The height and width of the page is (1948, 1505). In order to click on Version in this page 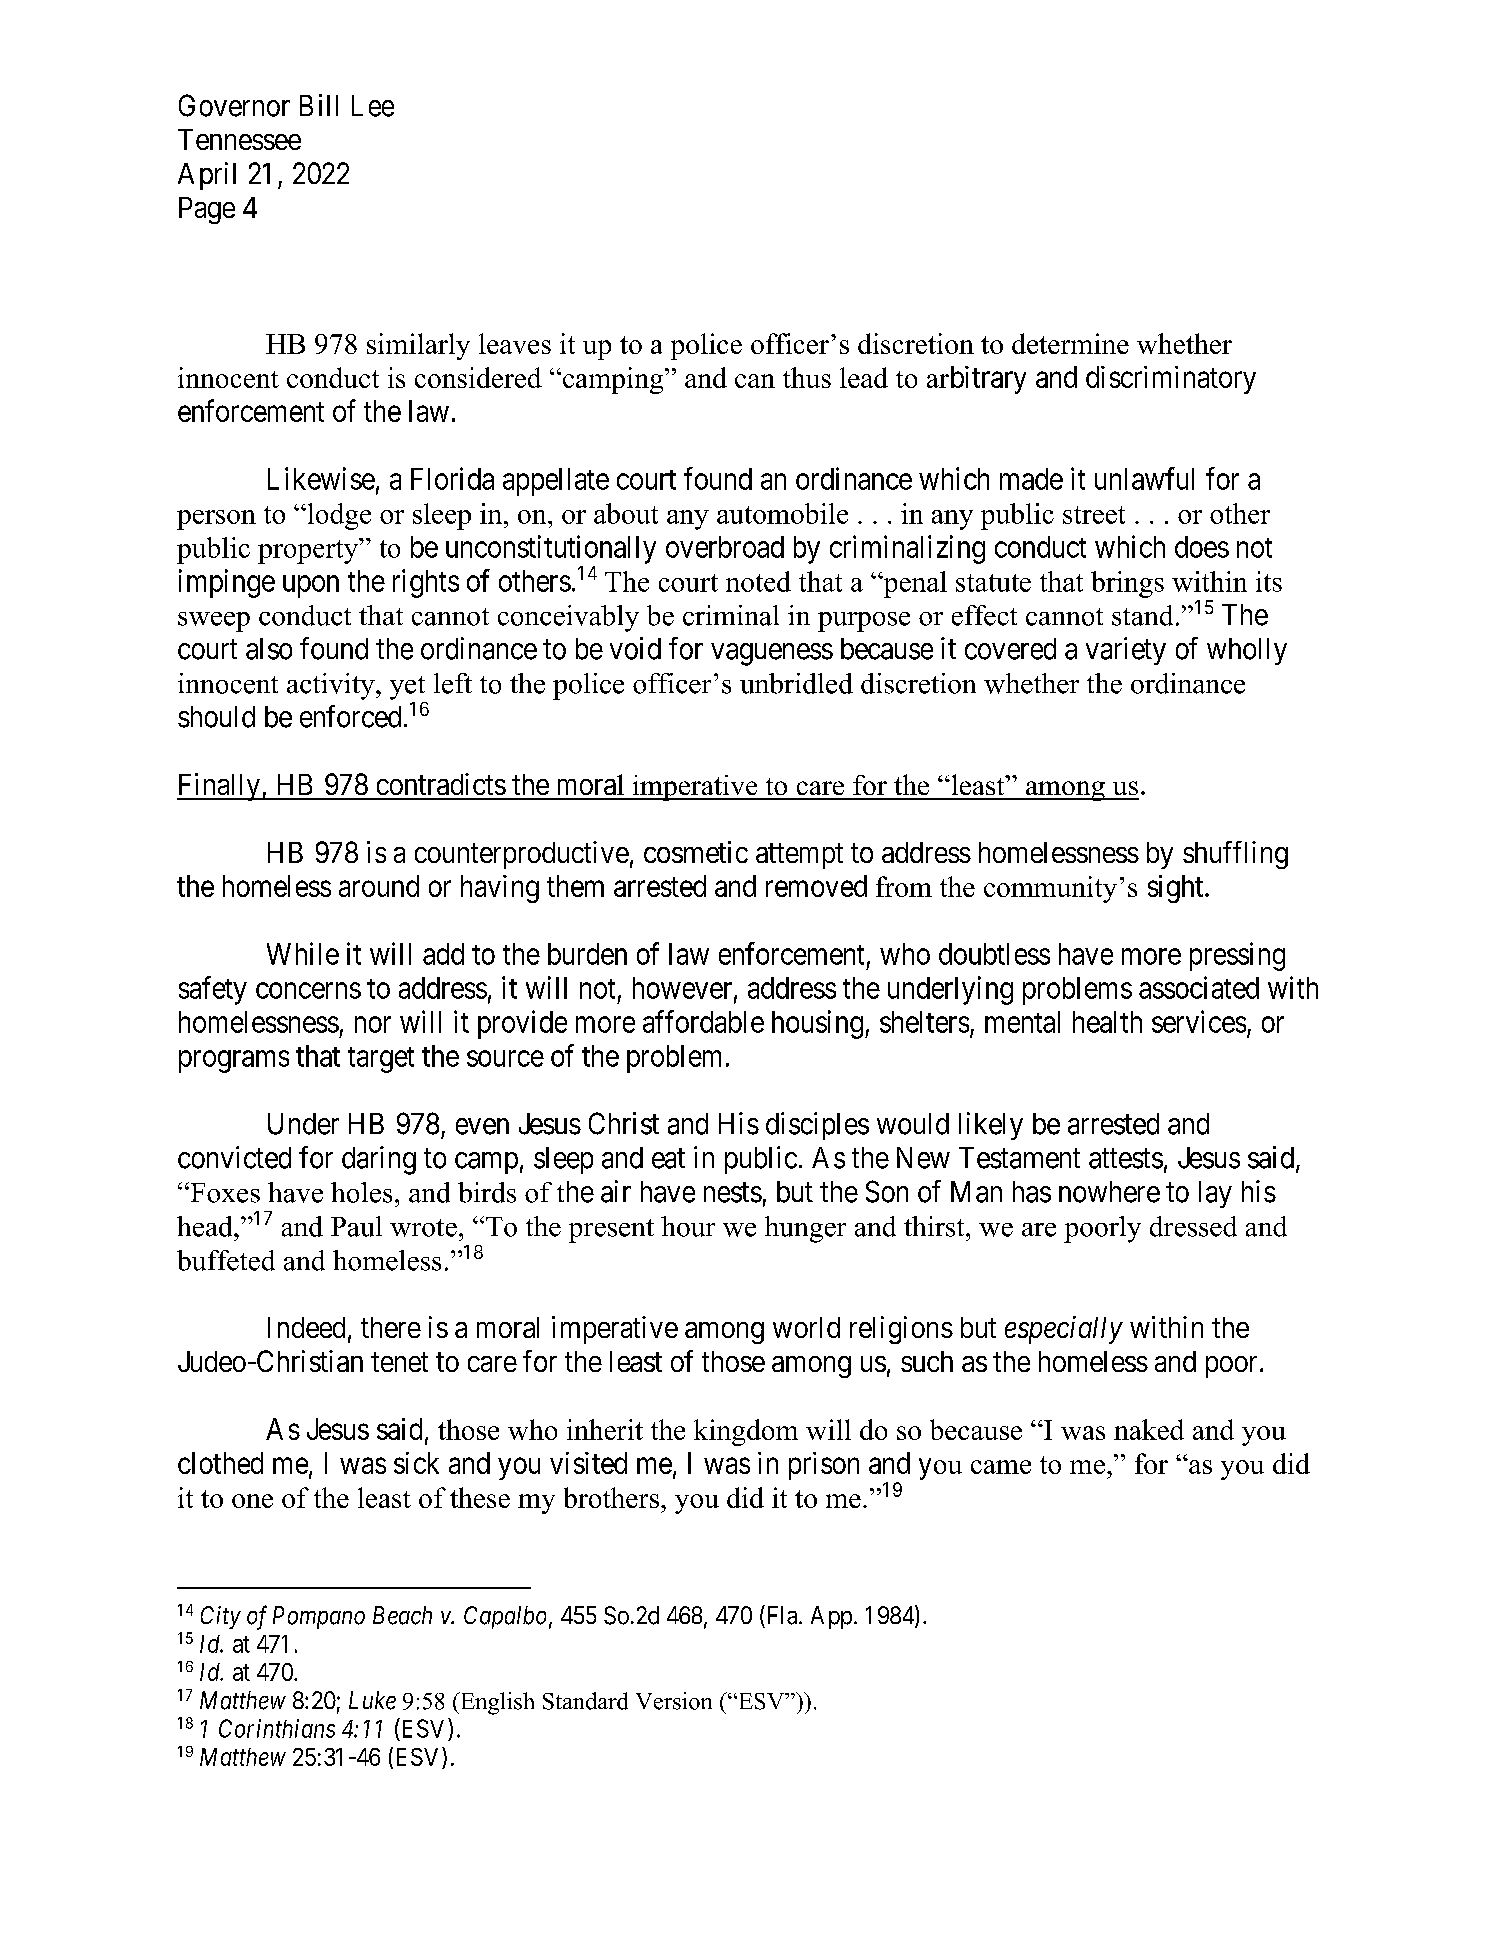, I will do `click(674, 1701)`.
